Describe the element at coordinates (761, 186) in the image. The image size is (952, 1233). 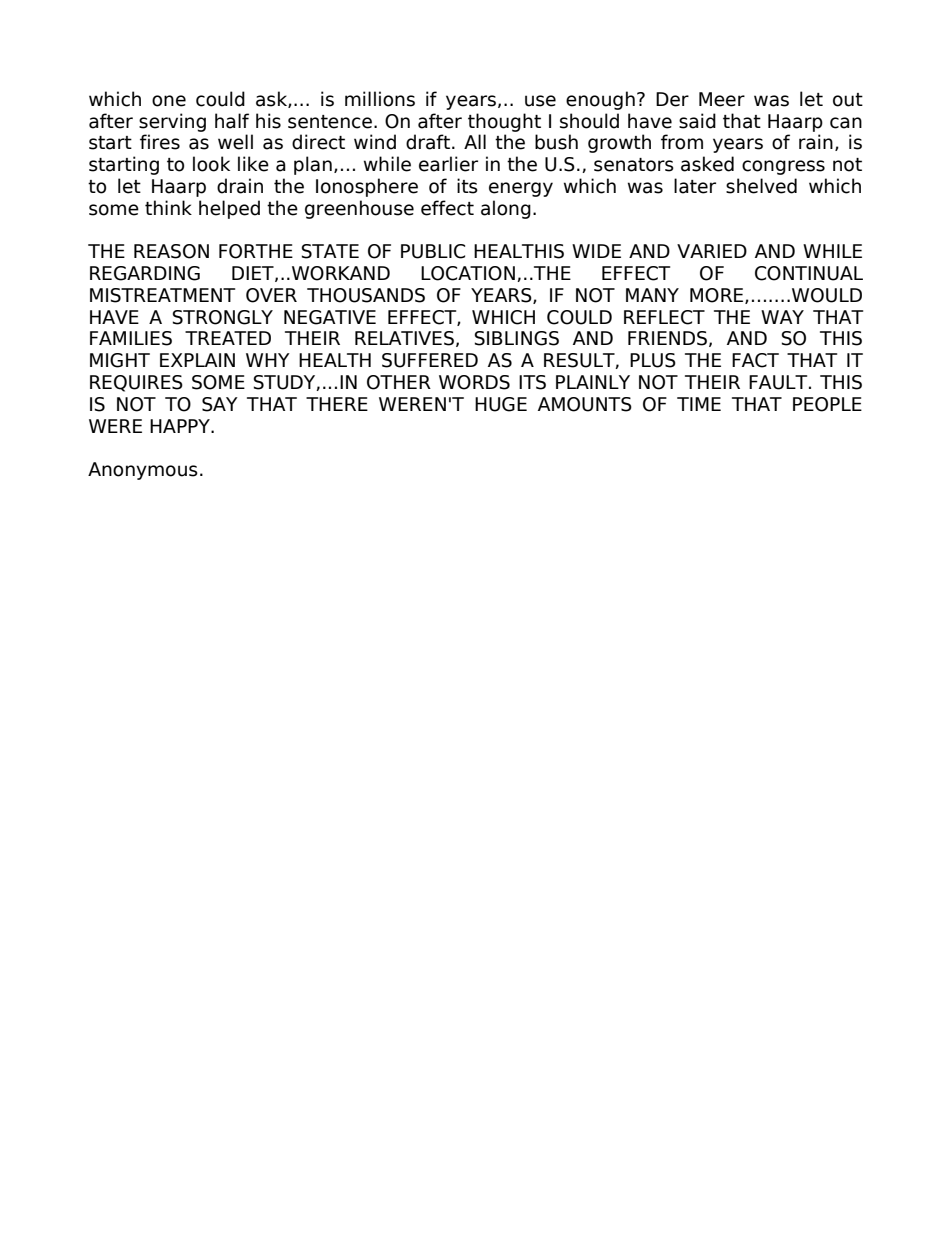
I see `shelved` at that location.
